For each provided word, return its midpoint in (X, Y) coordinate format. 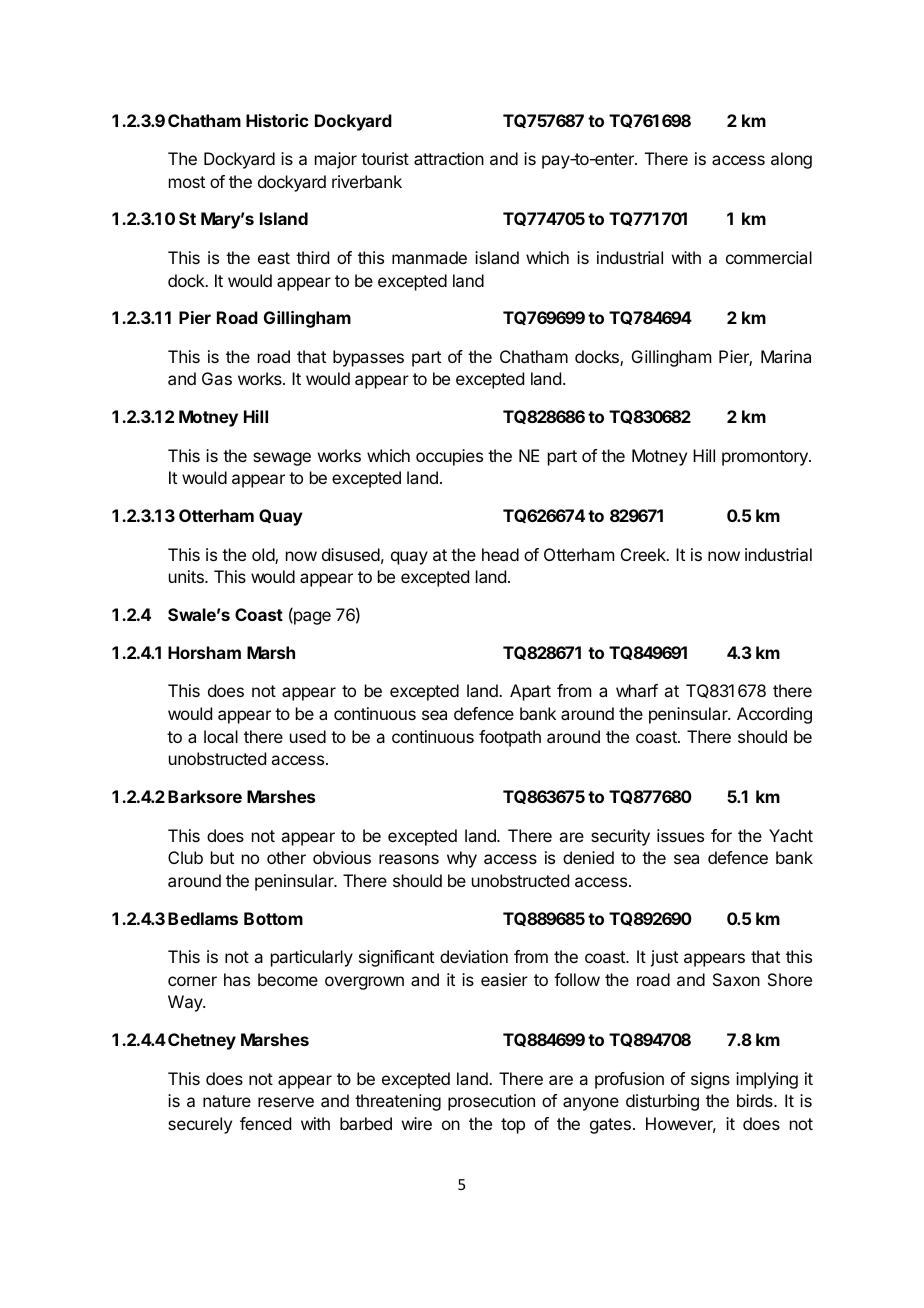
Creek (644, 554)
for (721, 835)
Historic (277, 120)
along (791, 160)
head (500, 554)
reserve (286, 1102)
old (264, 556)
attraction (449, 158)
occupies (449, 457)
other (286, 857)
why (462, 859)
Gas (217, 378)
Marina (786, 356)
